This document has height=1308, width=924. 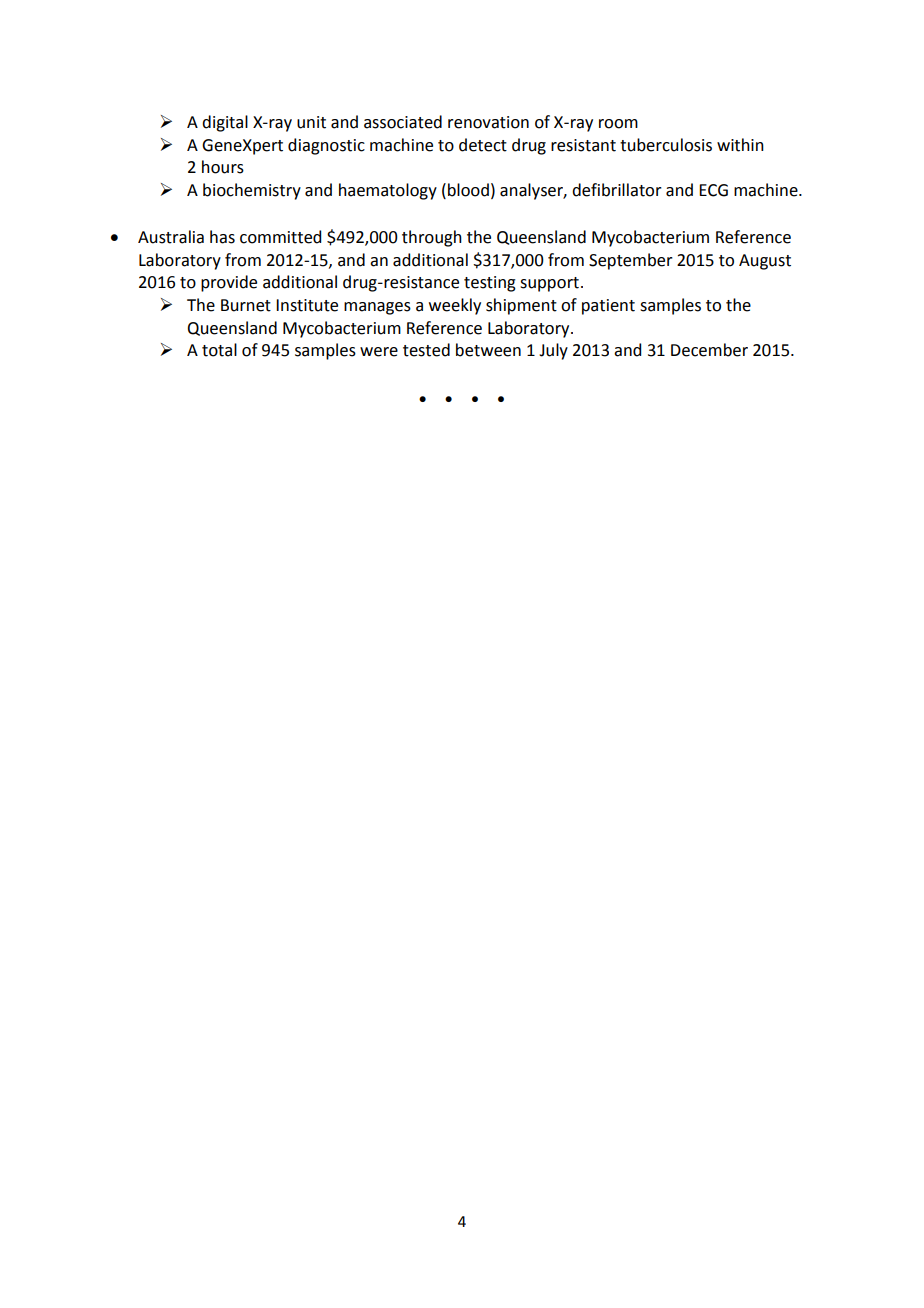 I want to click on September, so click(x=631, y=261).
